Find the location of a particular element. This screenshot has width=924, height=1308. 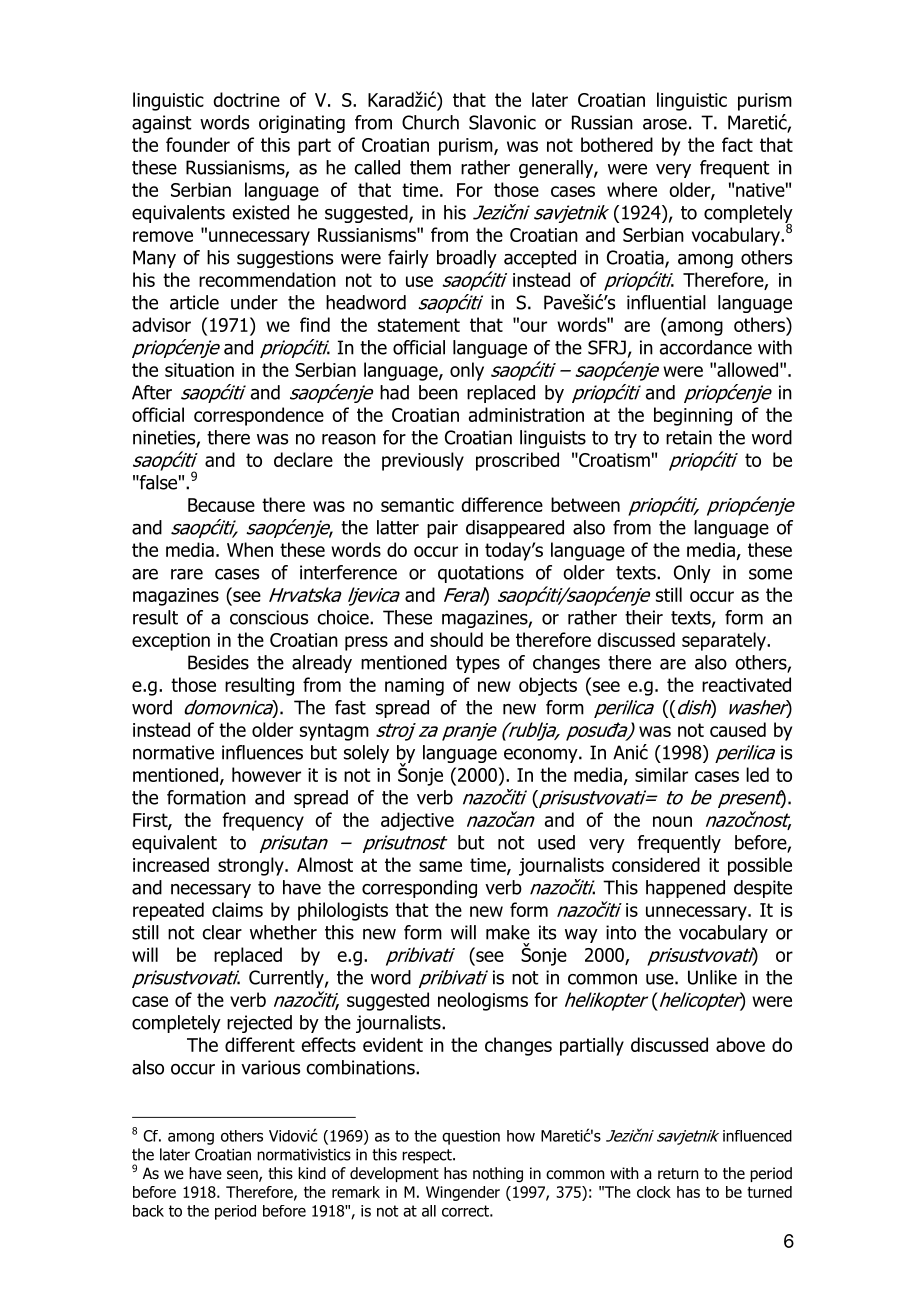

Besides is located at coordinates (218, 662).
